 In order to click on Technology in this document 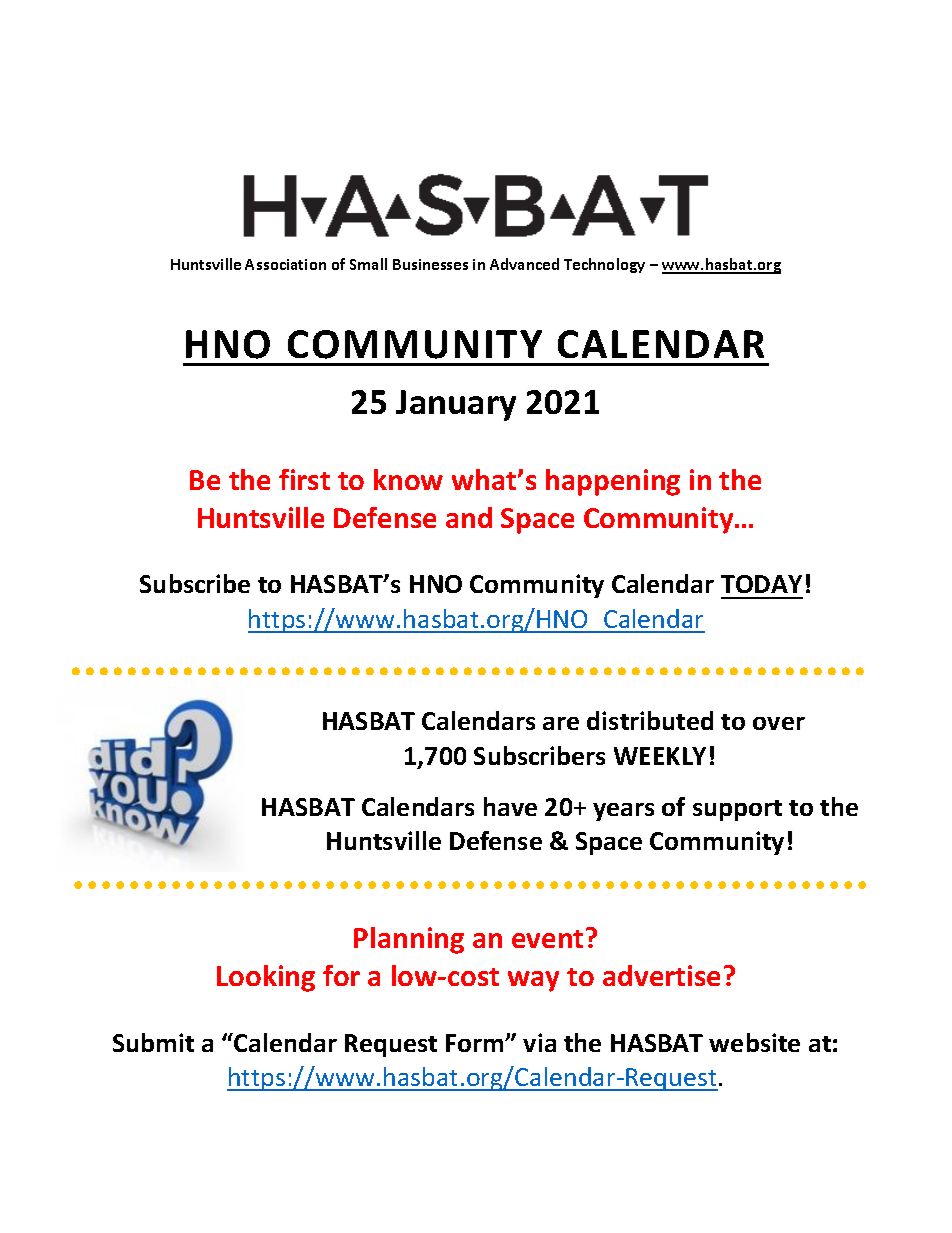, I will do `click(604, 265)`.
